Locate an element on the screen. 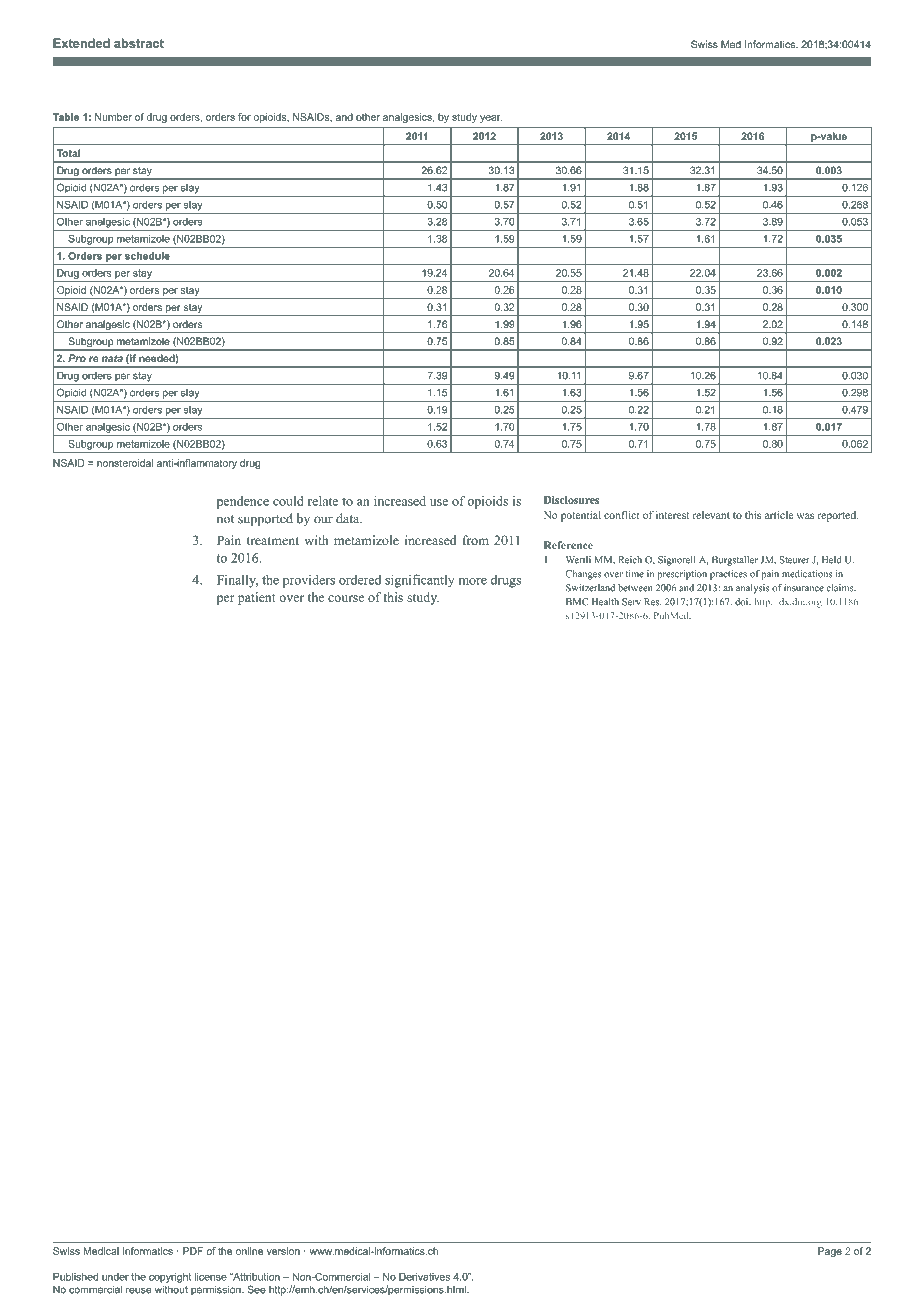 Image resolution: width=924 pixels, height=1308 pixels. analysis is located at coordinates (752, 589).
